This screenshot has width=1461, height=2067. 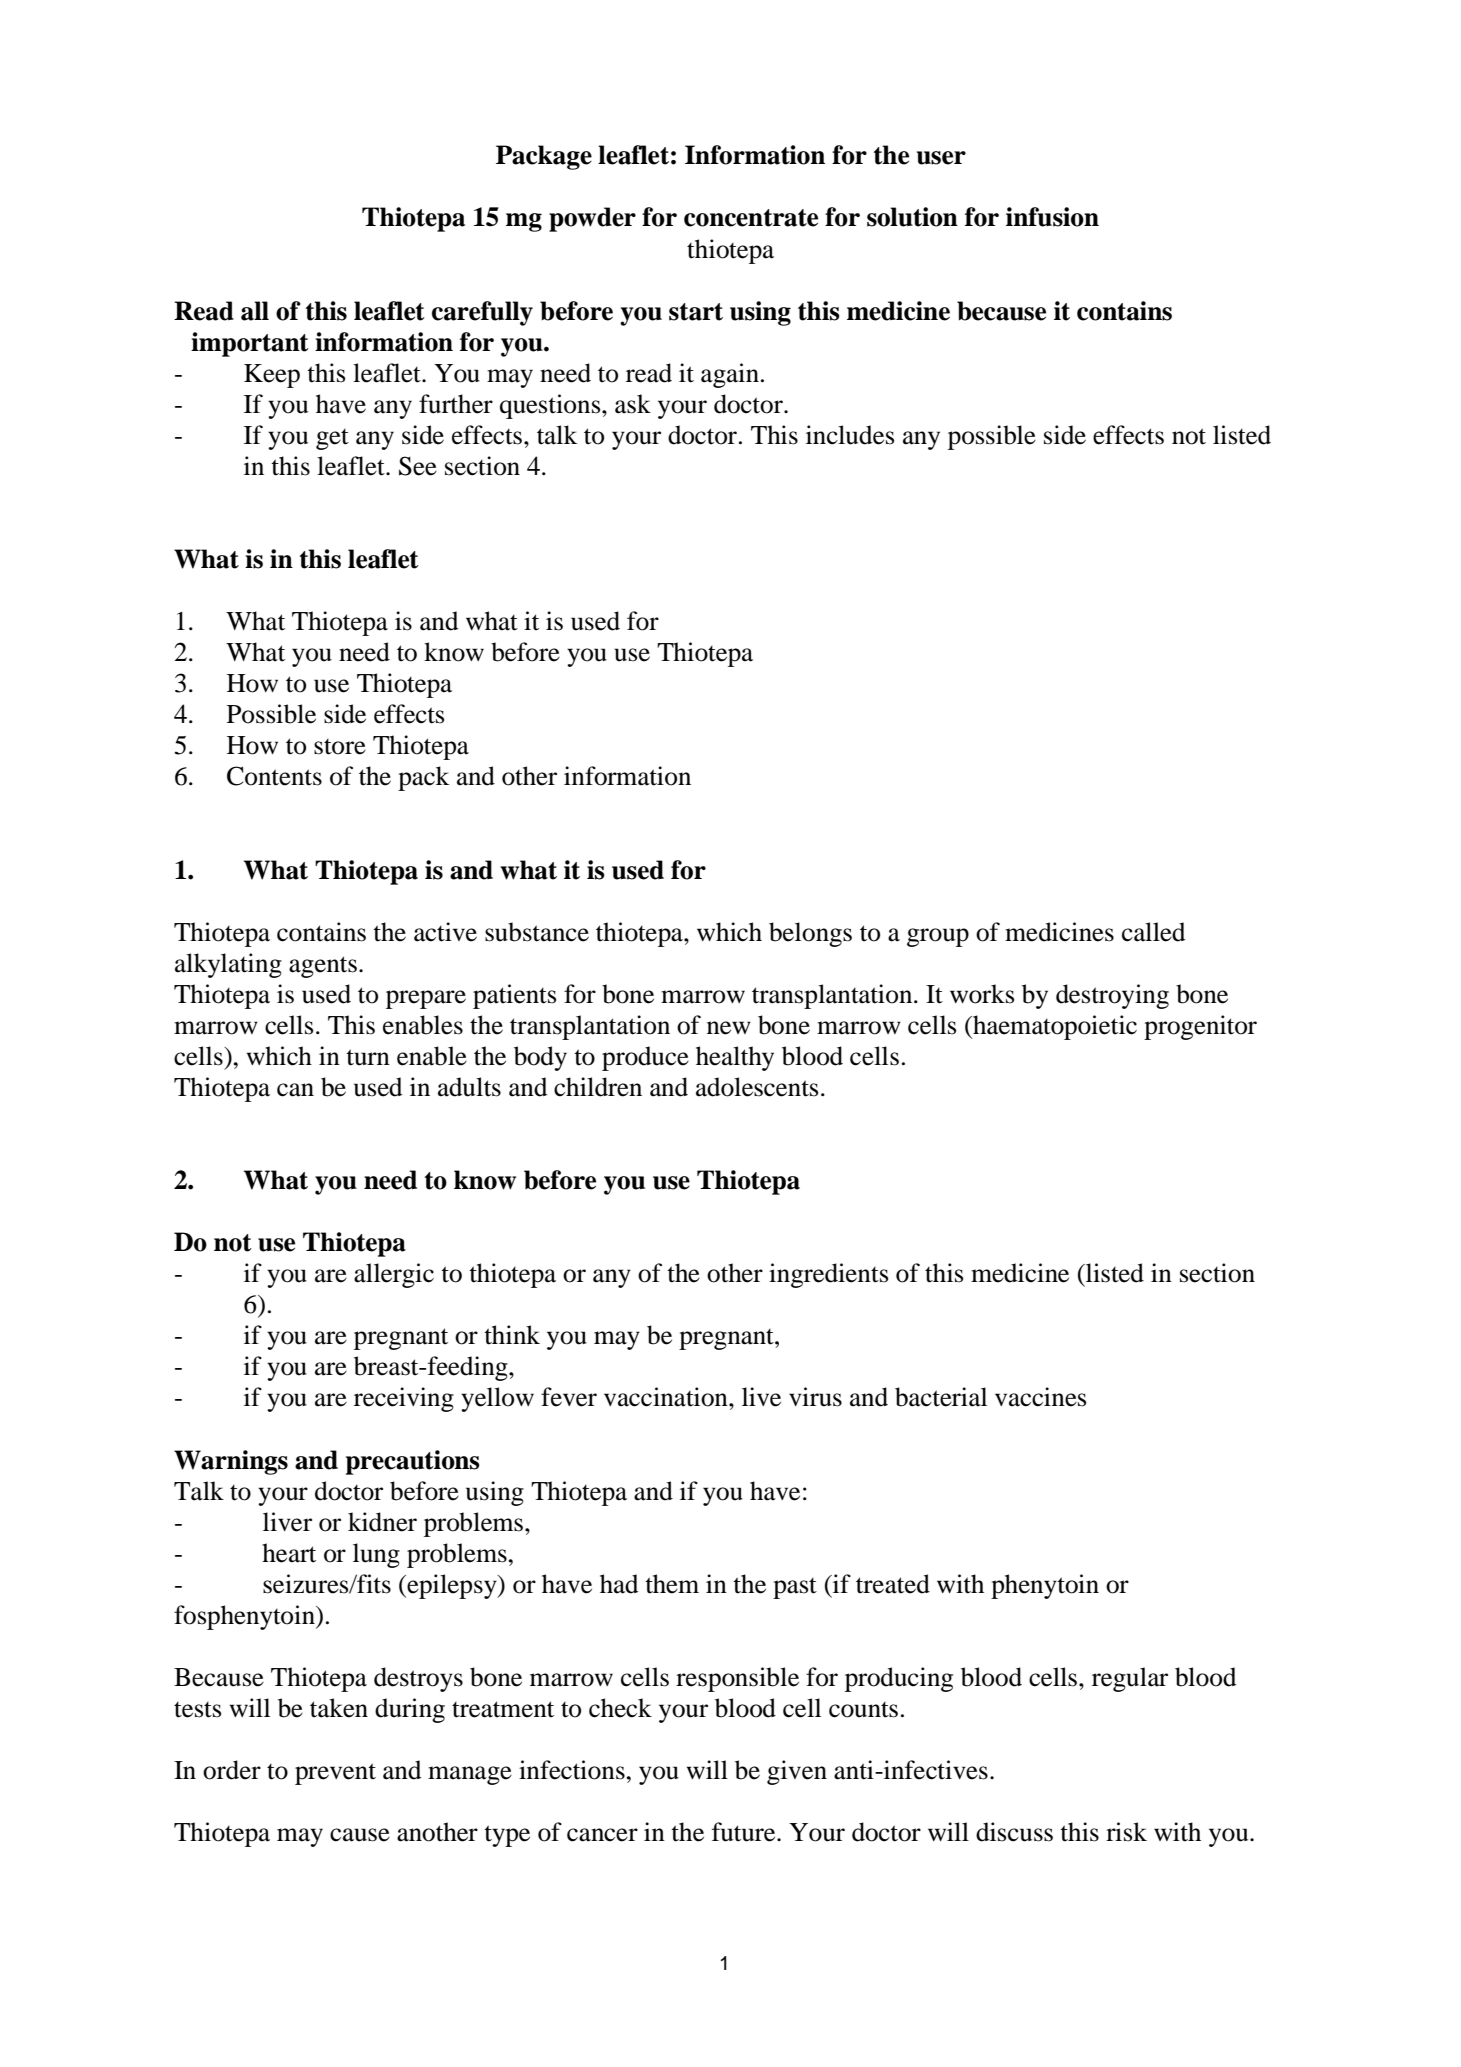 What do you see at coordinates (323, 967) in the screenshot?
I see `agents` at bounding box center [323, 967].
